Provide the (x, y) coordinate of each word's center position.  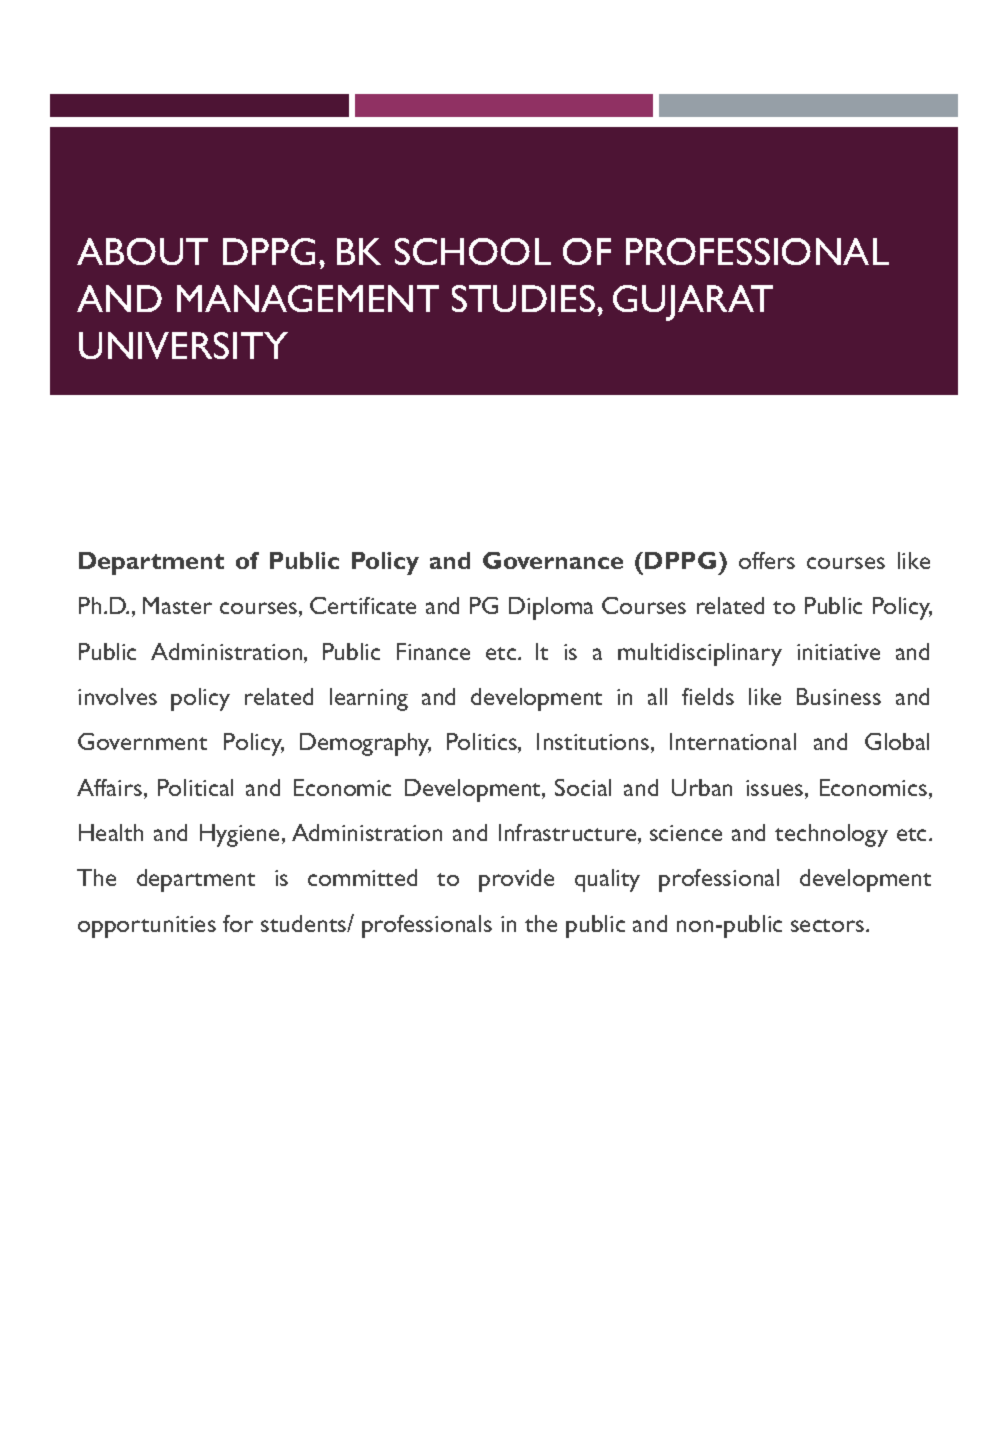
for (238, 923)
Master (177, 605)
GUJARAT (693, 303)
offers (767, 560)
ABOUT (142, 251)
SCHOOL (473, 251)
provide (516, 880)
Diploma (551, 608)
